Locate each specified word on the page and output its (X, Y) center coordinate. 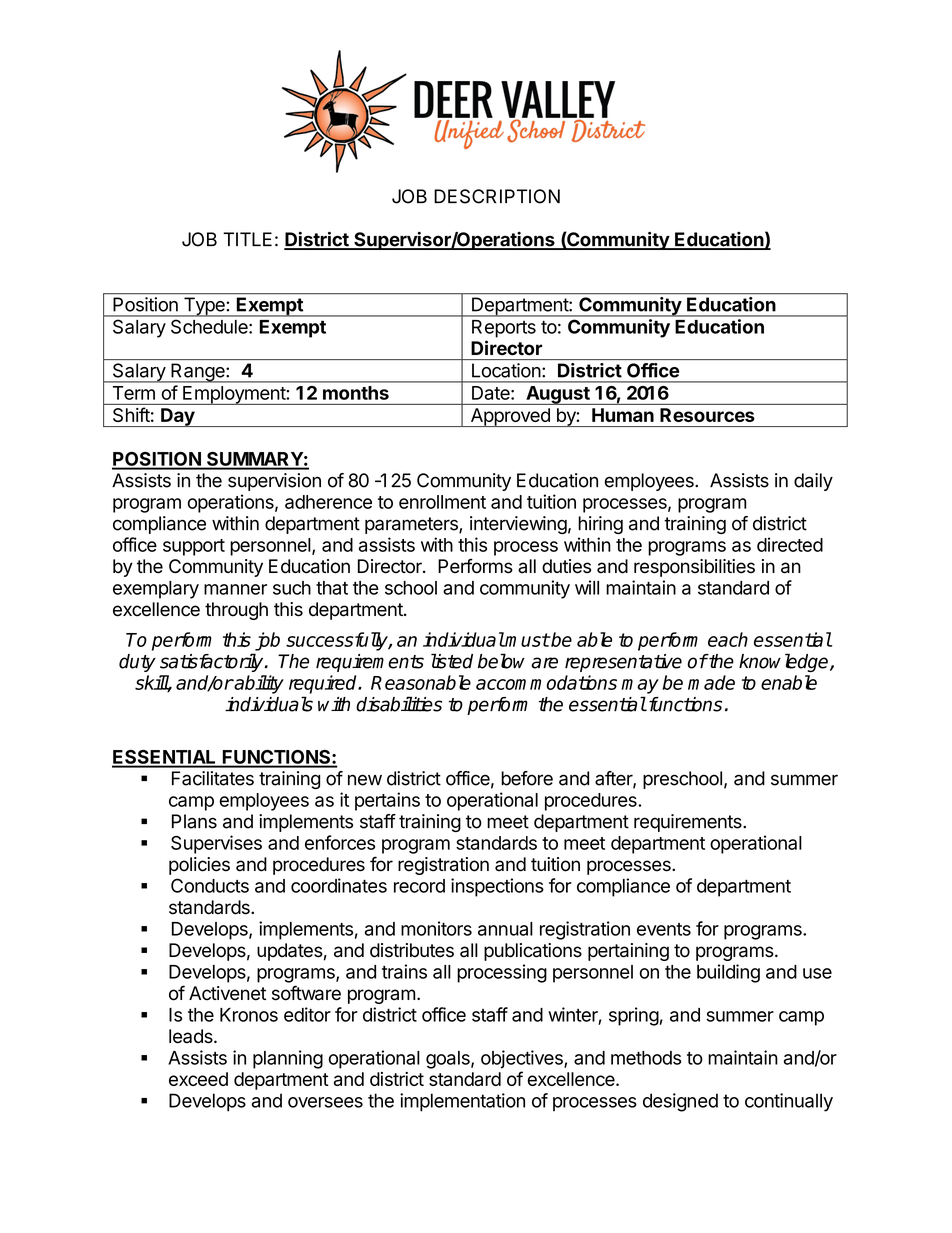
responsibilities (694, 568)
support (194, 547)
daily (813, 482)
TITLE (247, 239)
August (558, 395)
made (711, 682)
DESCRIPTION (497, 196)
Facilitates (213, 778)
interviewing (518, 525)
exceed (198, 1079)
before (527, 778)
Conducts (210, 885)
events (664, 929)
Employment (234, 395)
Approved (510, 417)
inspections (497, 887)
